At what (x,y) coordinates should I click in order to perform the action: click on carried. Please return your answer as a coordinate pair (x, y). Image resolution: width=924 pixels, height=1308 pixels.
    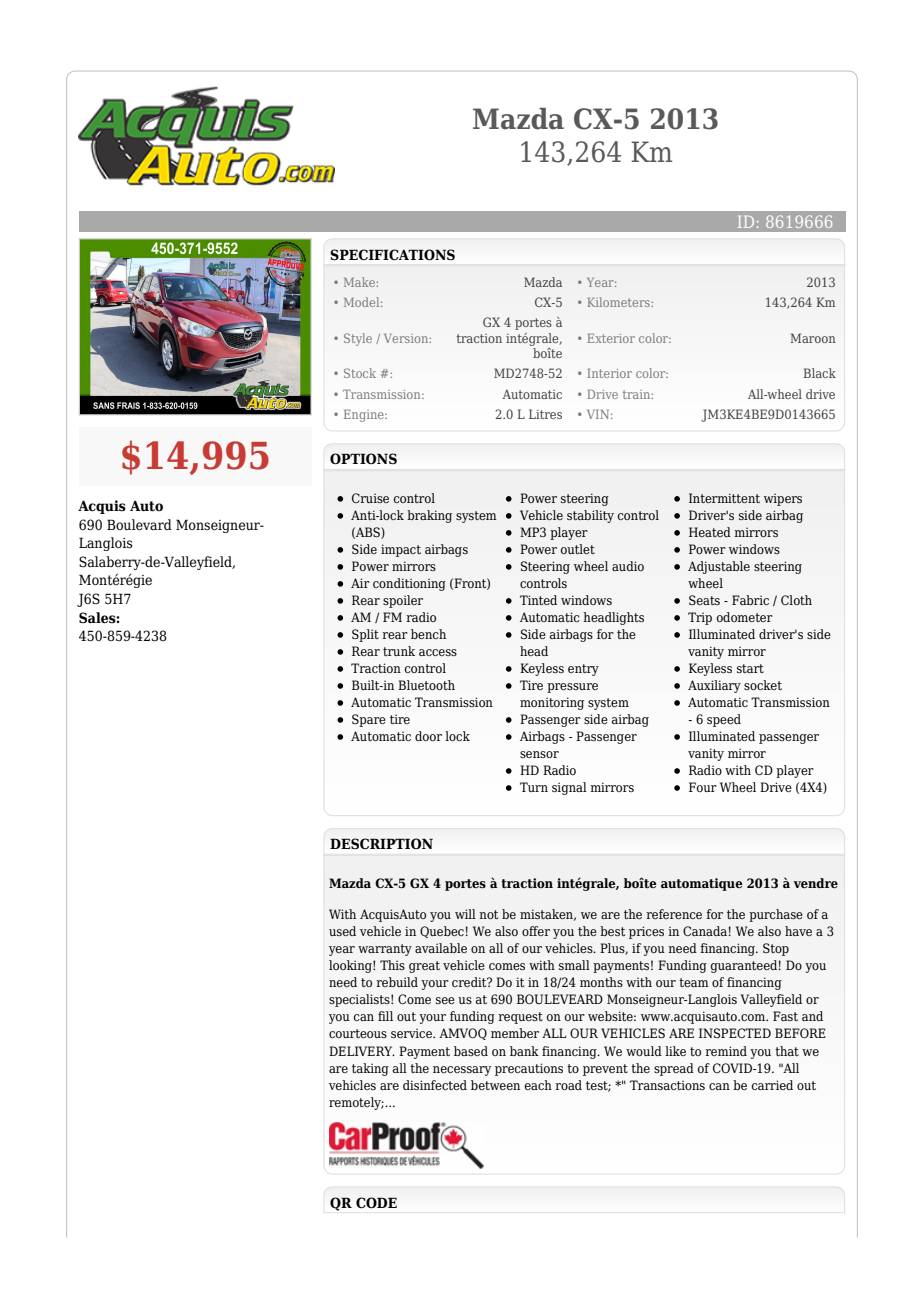
    Looking at the image, I should click on (772, 1085).
